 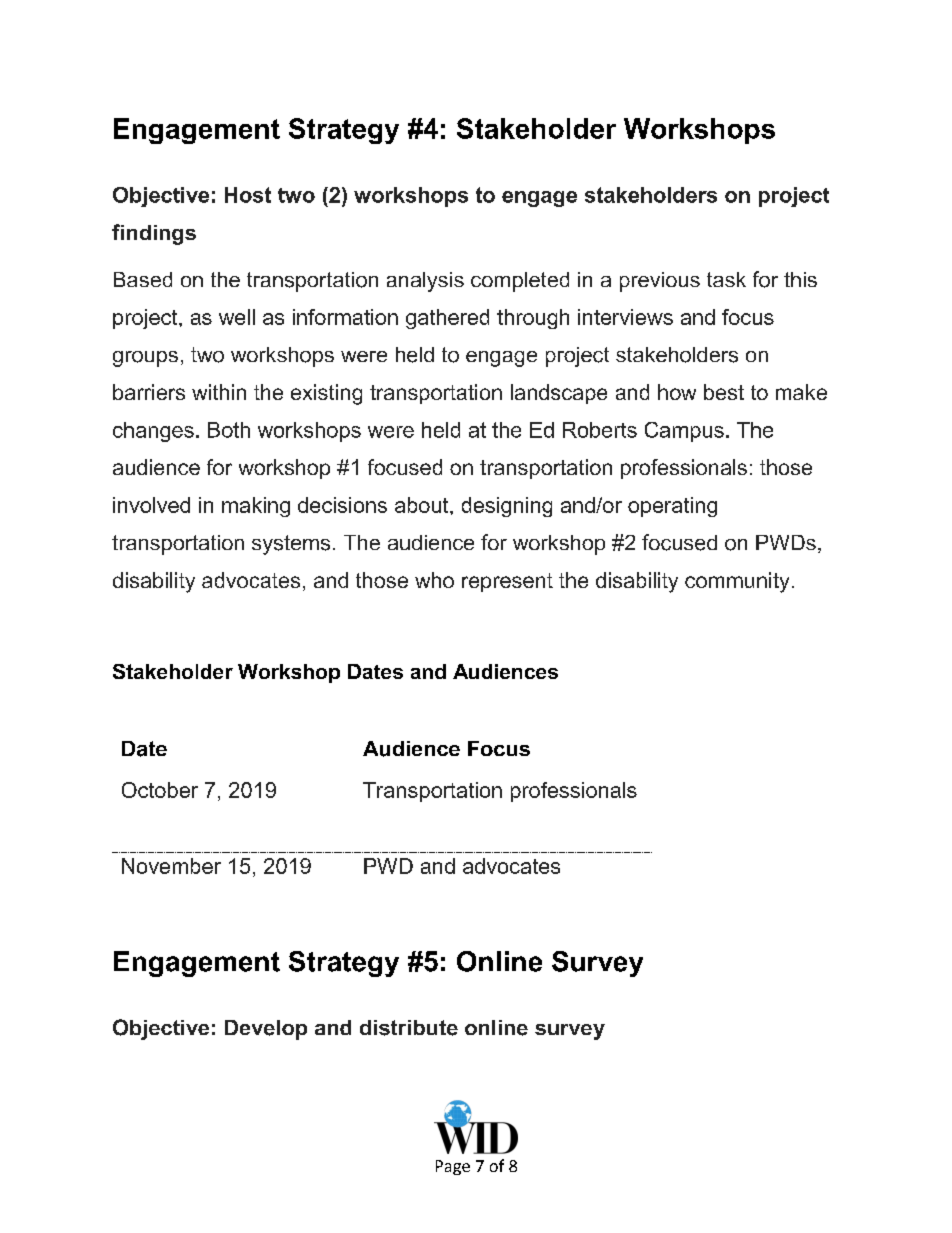 I want to click on designing, so click(x=507, y=507).
